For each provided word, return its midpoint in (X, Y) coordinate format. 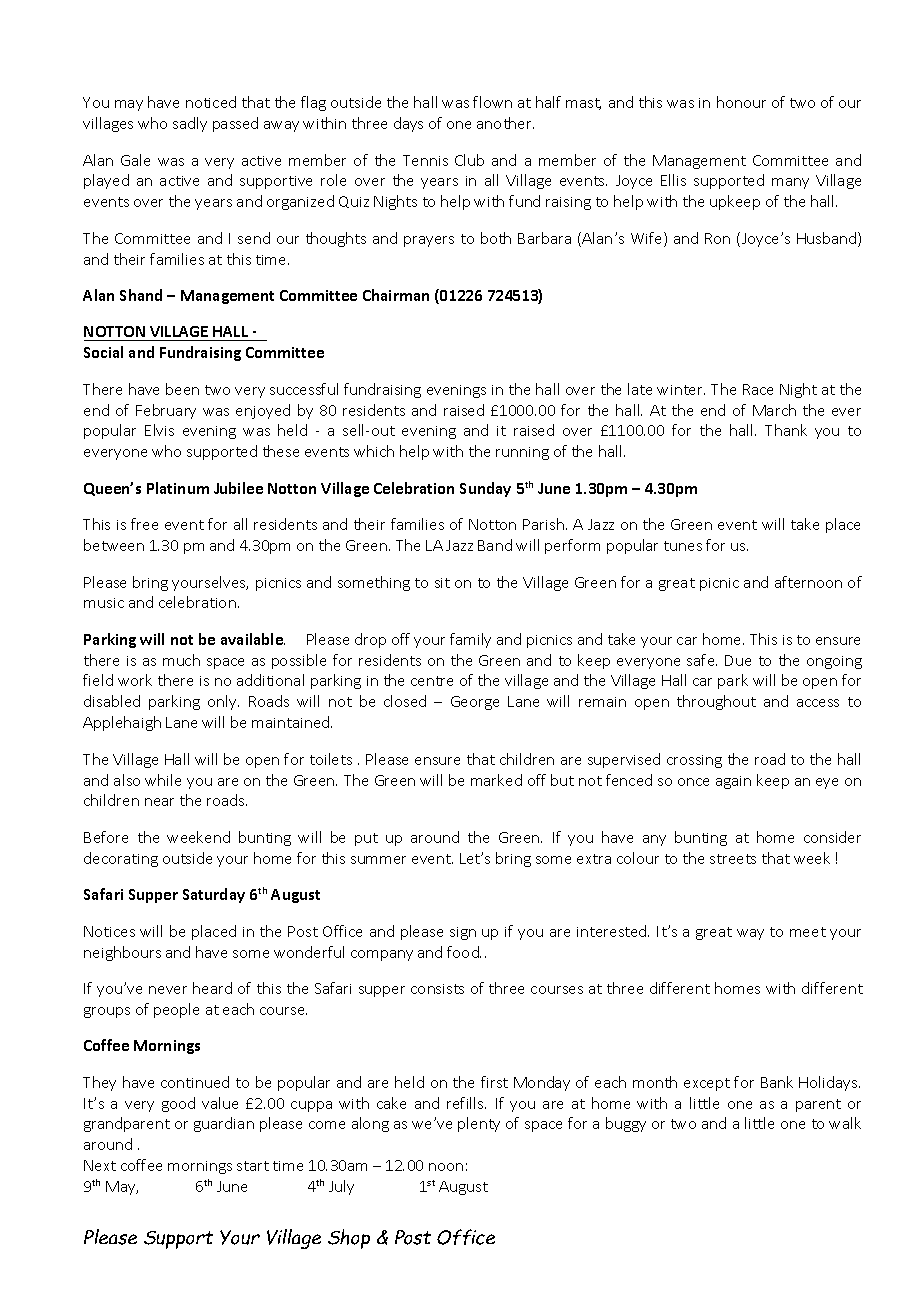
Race (758, 389)
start (253, 1166)
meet (808, 932)
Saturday (214, 895)
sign (463, 933)
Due (738, 660)
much (181, 660)
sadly (190, 124)
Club (469, 160)
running (522, 453)
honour (741, 102)
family (470, 640)
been (182, 389)
